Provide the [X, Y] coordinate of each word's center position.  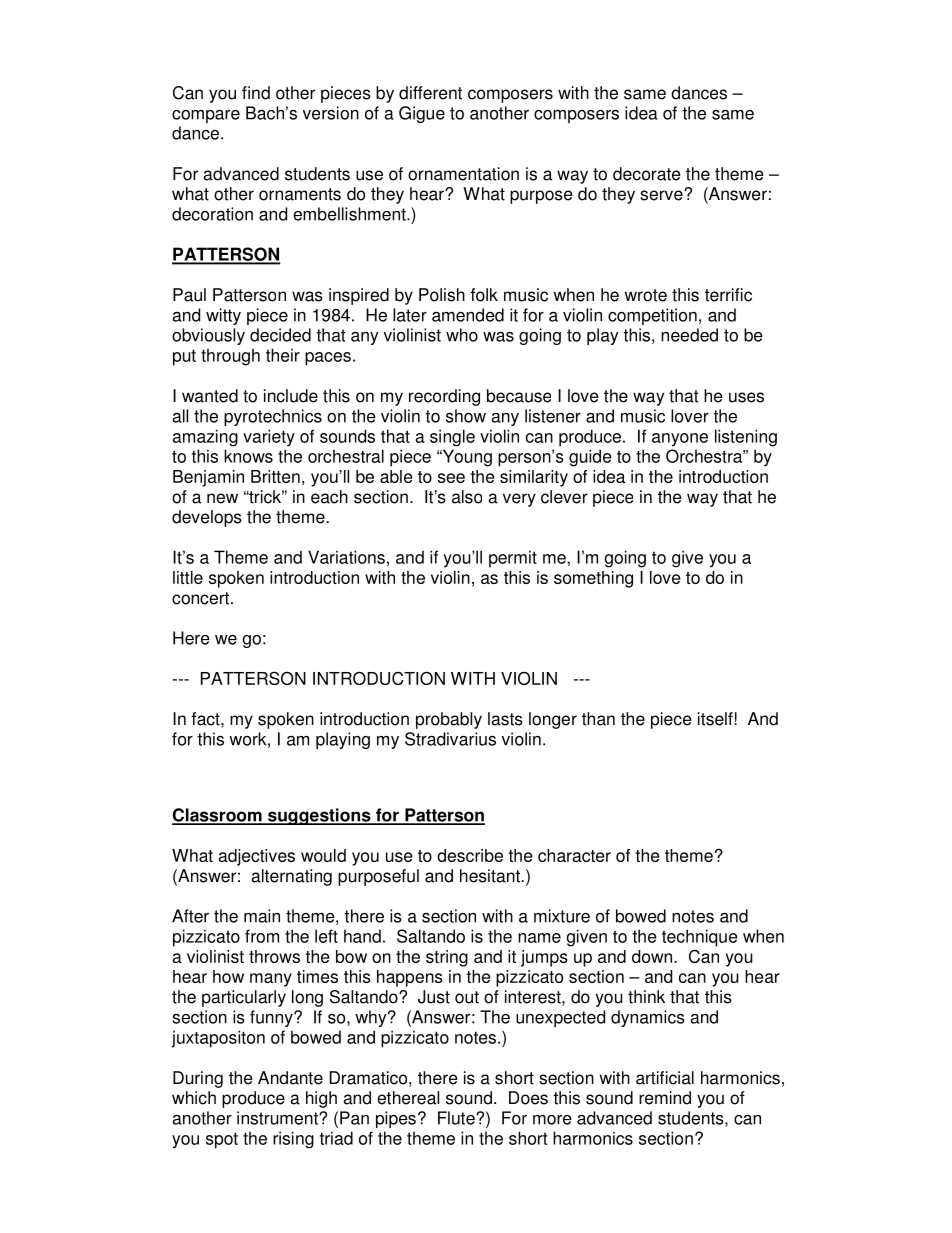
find [256, 93]
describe [470, 855]
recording [444, 397]
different [430, 93]
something [593, 579]
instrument [278, 1118]
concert [200, 598]
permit [513, 559]
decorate [647, 174]
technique [700, 938]
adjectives [256, 857]
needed [689, 335]
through [230, 357]
